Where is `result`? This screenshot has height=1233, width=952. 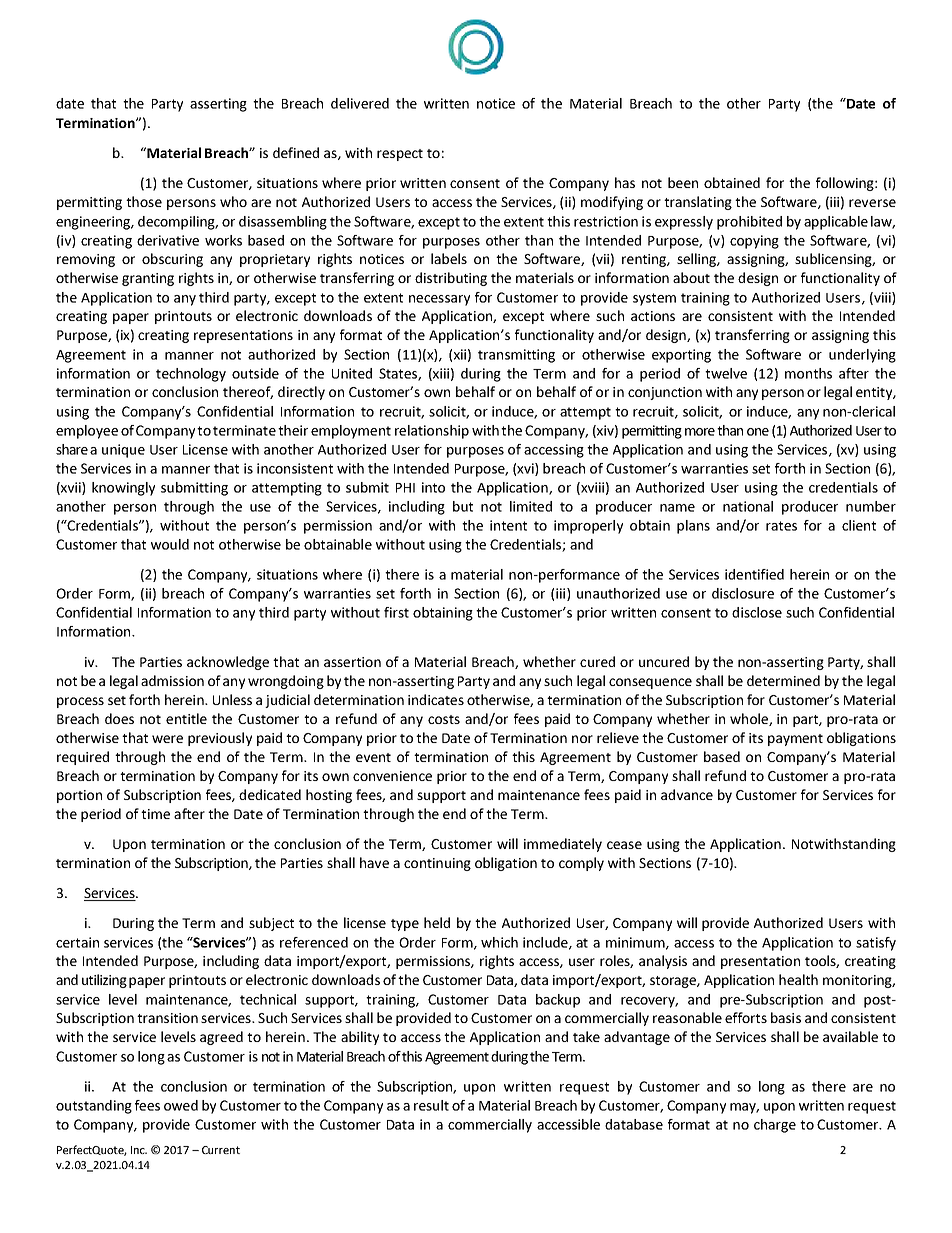 result is located at coordinates (431, 1105).
